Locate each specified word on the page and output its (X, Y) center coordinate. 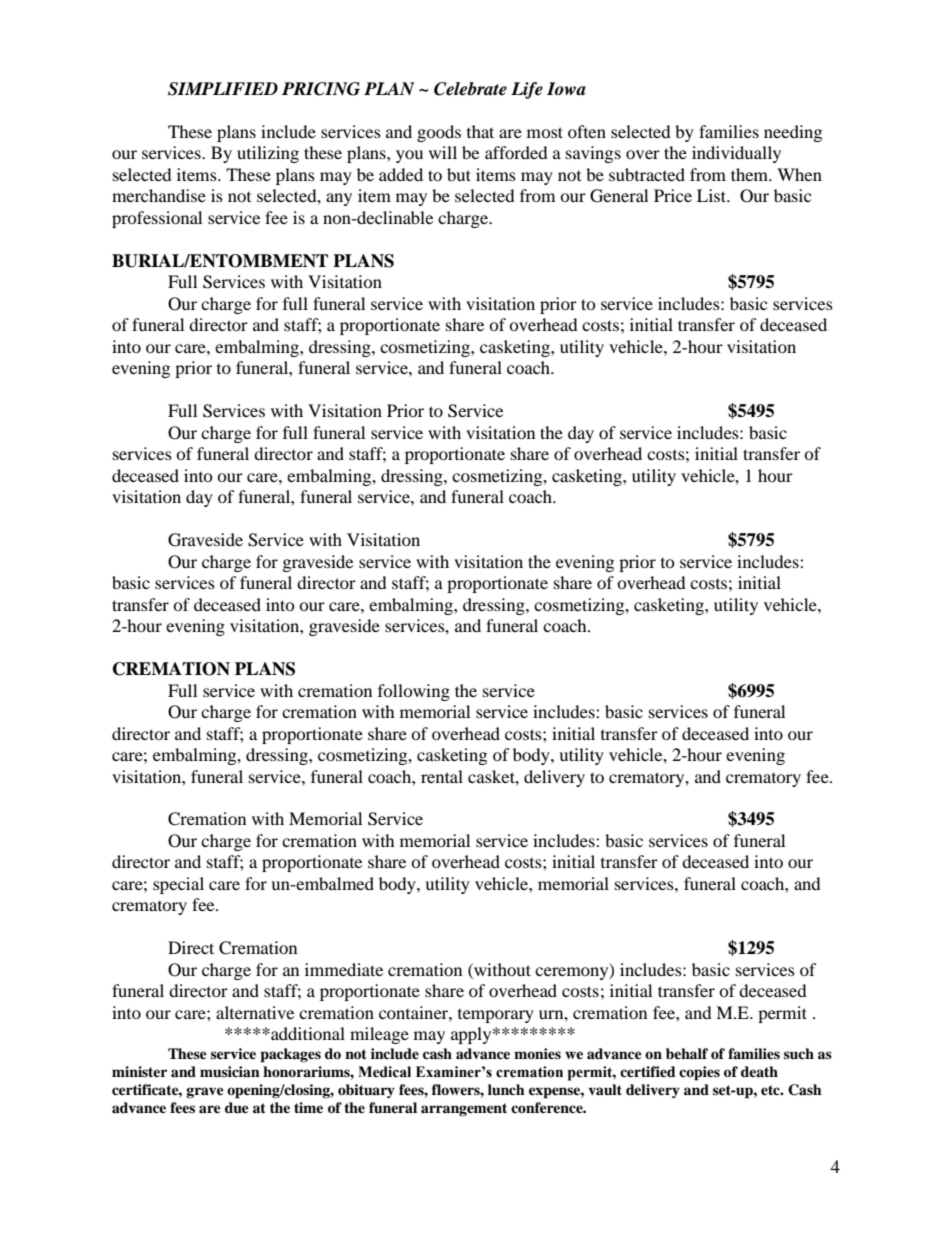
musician (230, 1071)
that (480, 131)
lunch (506, 1089)
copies (699, 1073)
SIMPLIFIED (223, 89)
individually (736, 154)
